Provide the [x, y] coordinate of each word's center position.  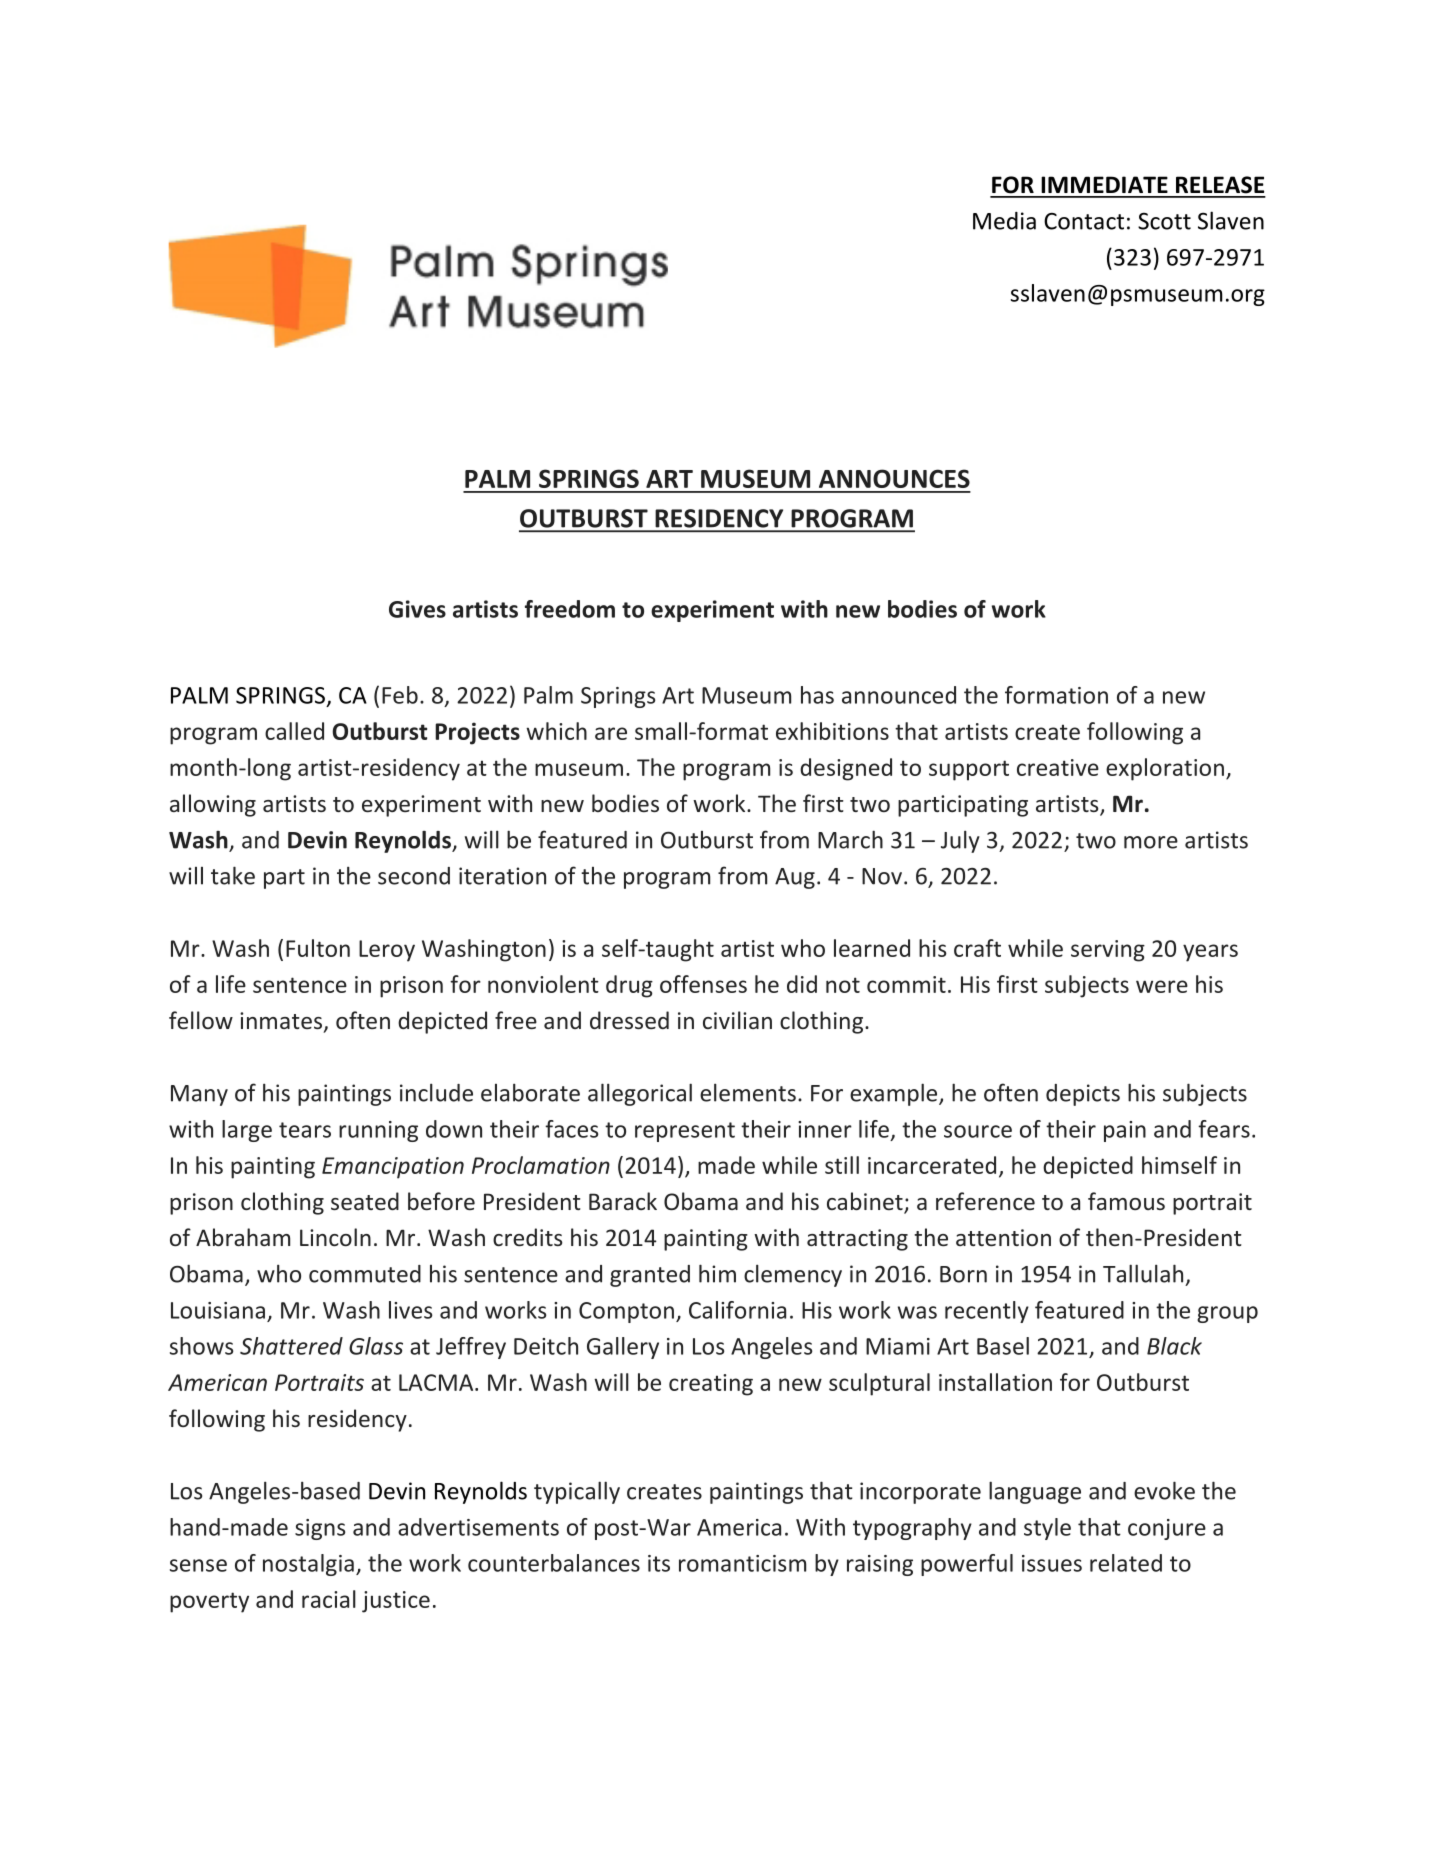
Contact [1084, 221]
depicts [1083, 1095]
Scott [1164, 221]
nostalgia [308, 1565]
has [817, 695]
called [294, 731]
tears [305, 1130]
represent [685, 1132]
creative [1058, 767]
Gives [417, 609]
